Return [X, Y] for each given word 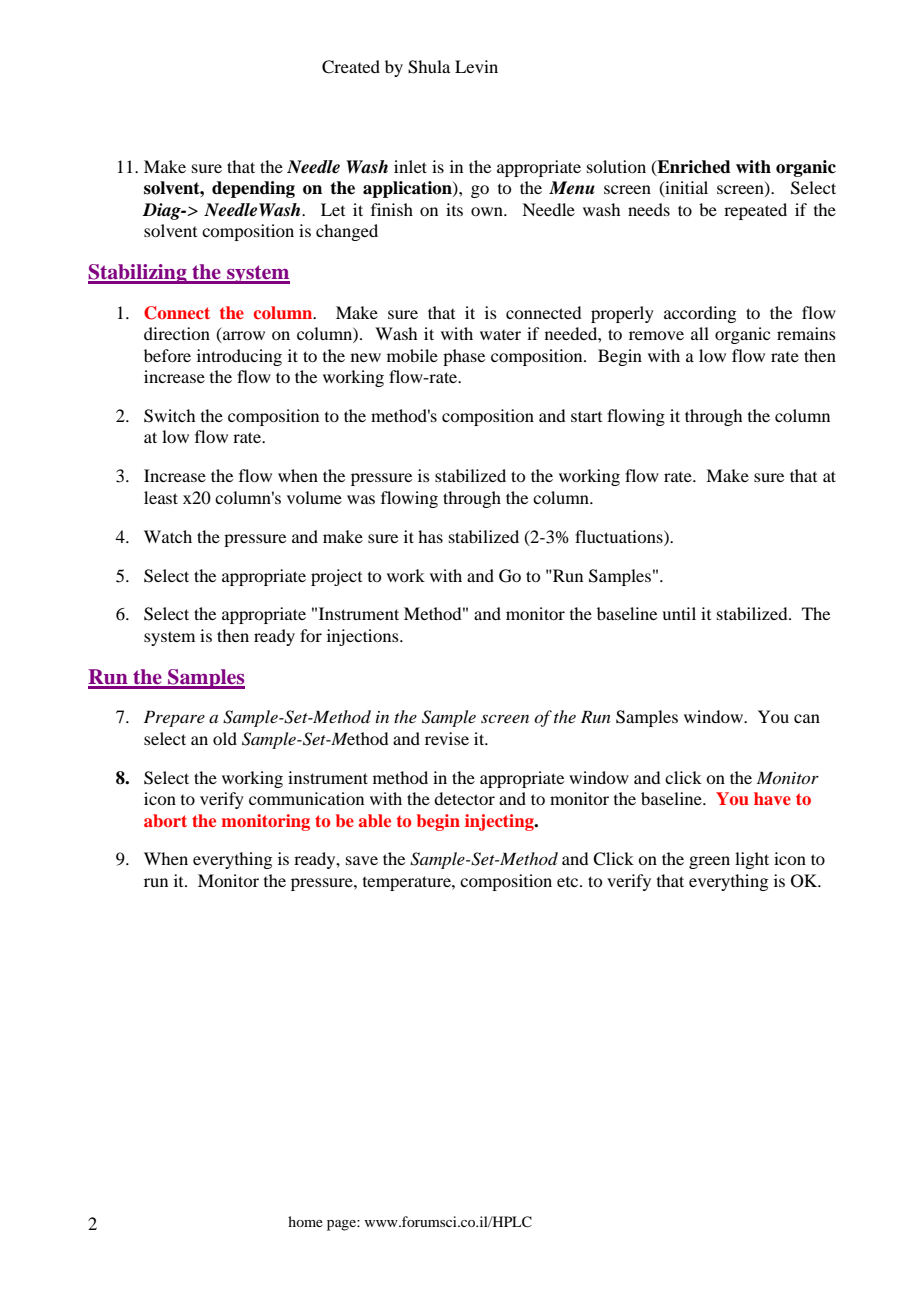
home [305, 1221]
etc [569, 882]
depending [253, 189]
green [709, 862]
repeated [755, 211]
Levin [476, 66]
